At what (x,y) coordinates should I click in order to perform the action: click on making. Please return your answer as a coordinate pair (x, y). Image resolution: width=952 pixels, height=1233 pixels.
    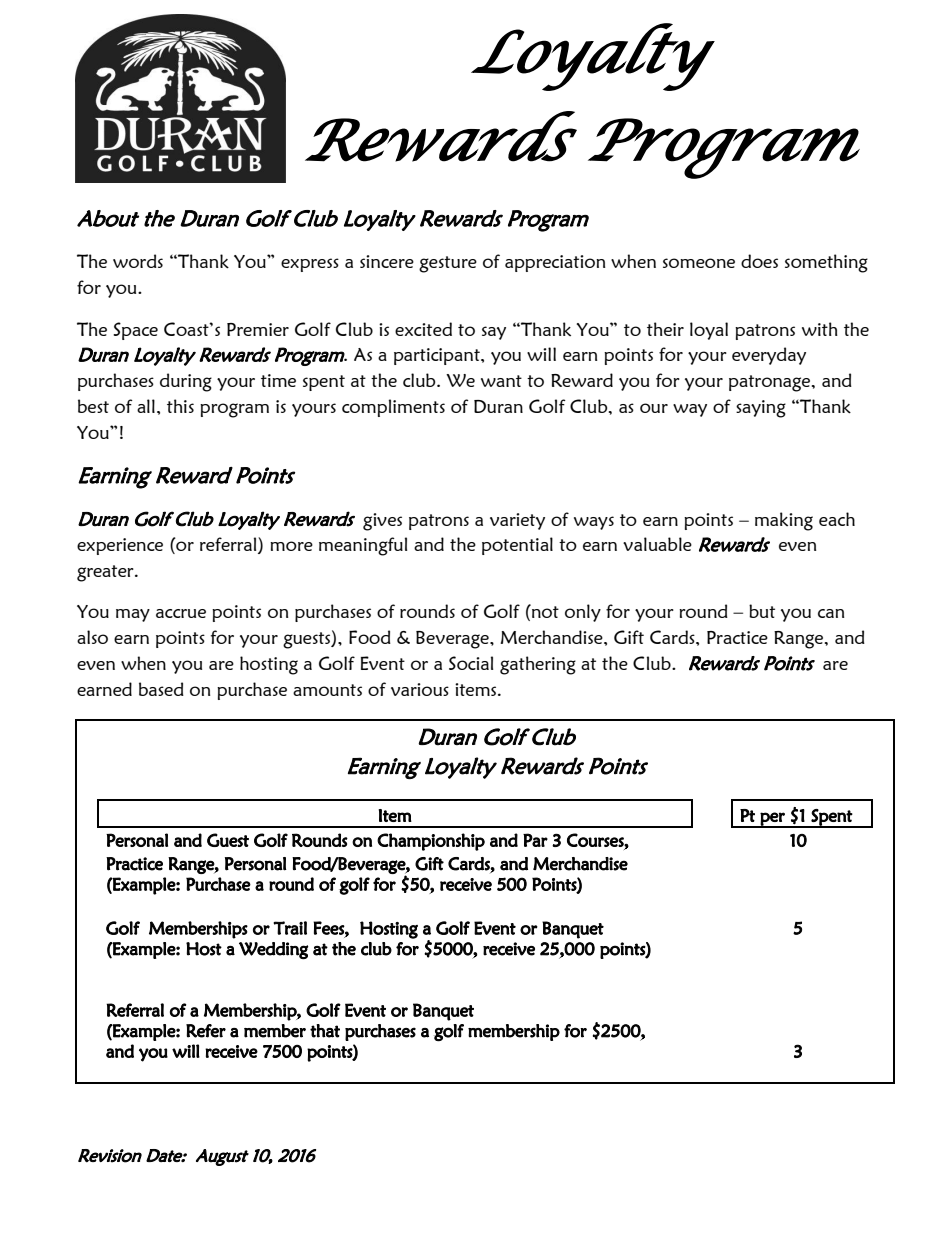
    Looking at the image, I should click on (784, 521).
